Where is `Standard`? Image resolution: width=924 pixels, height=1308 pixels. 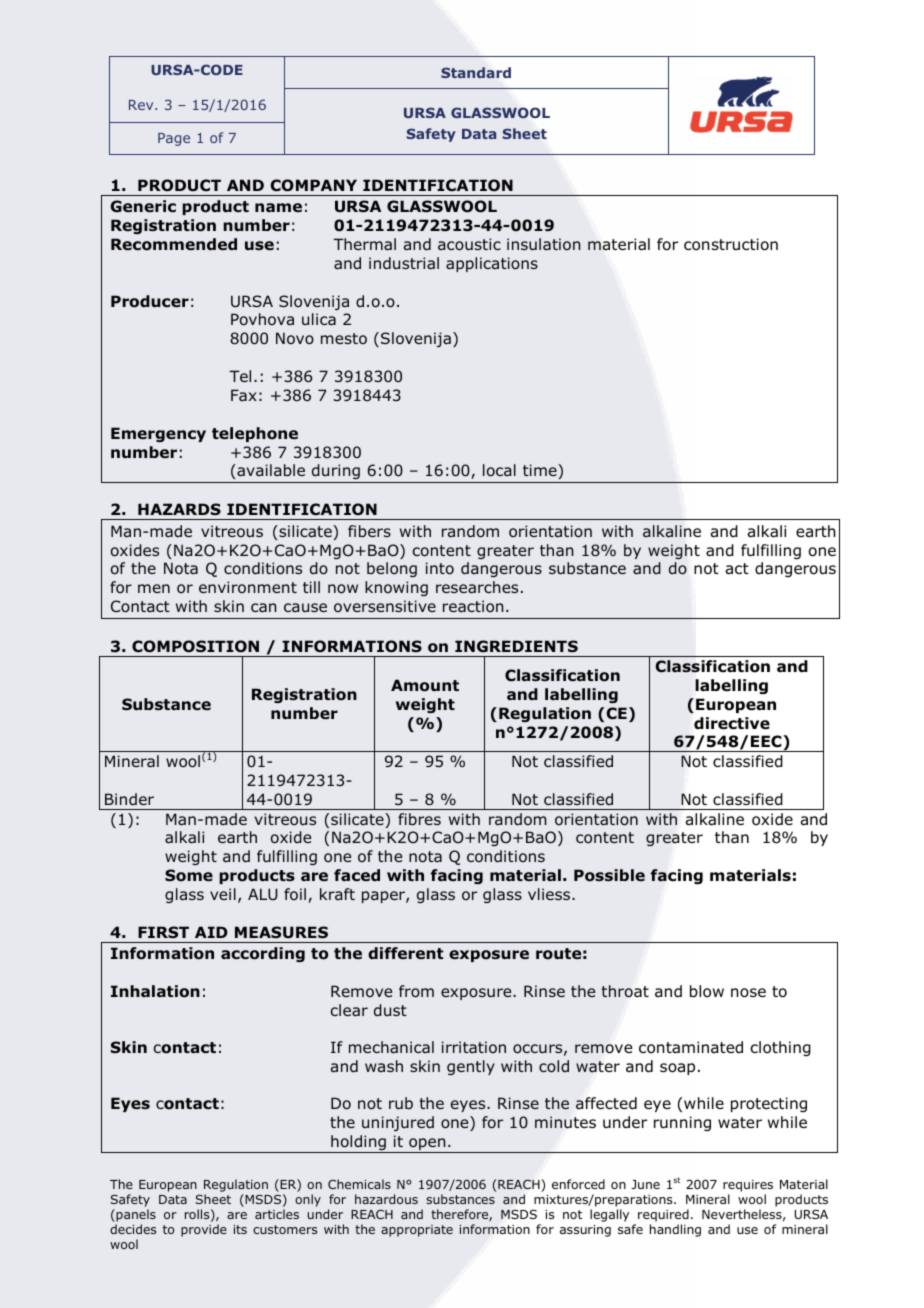 Standard is located at coordinates (476, 72).
